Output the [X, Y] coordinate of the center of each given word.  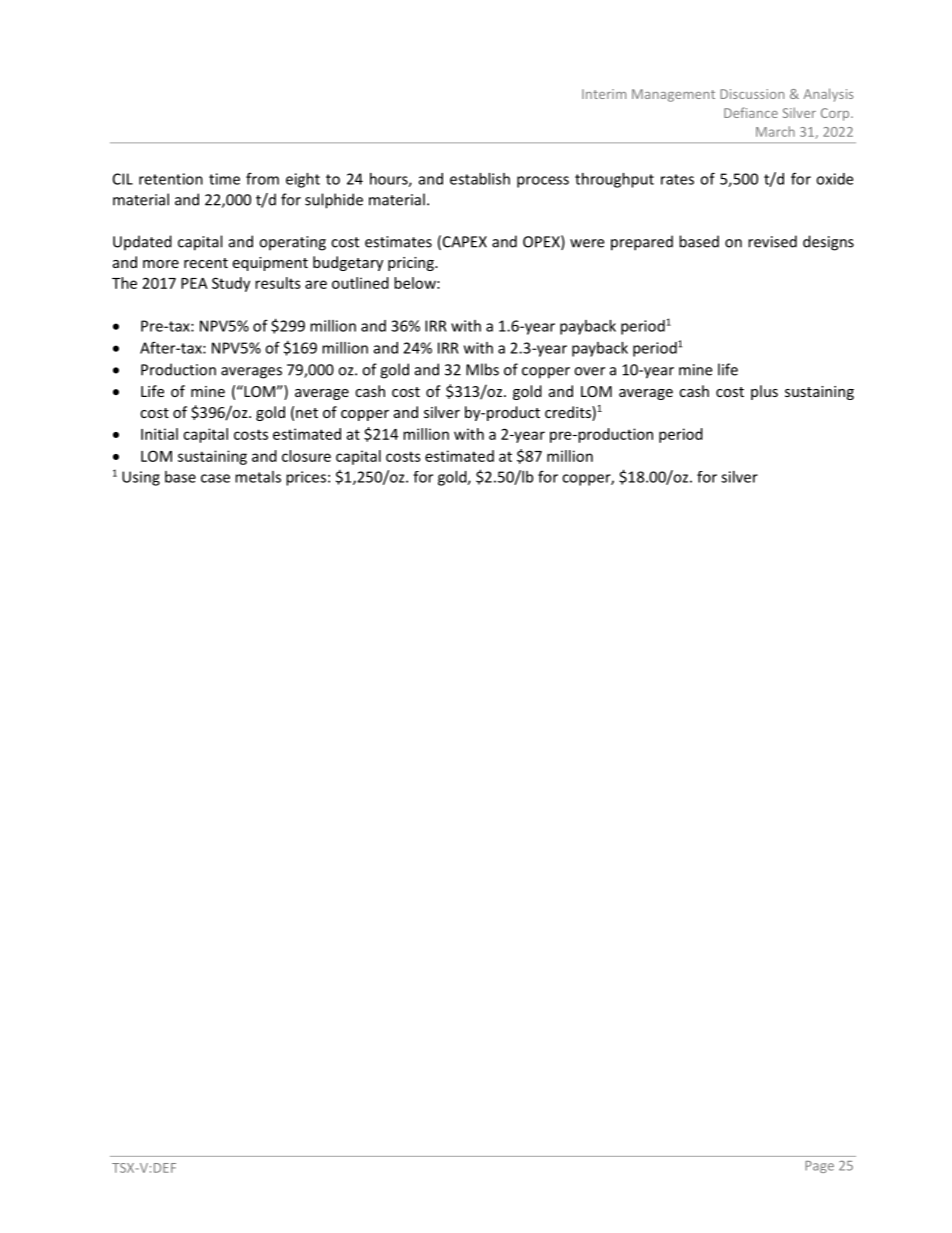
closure [306, 456]
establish [480, 179]
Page [819, 1167]
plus [764, 392]
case [215, 478]
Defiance [751, 112]
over [589, 371]
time [224, 179]
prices [306, 478]
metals [258, 477]
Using [141, 478]
